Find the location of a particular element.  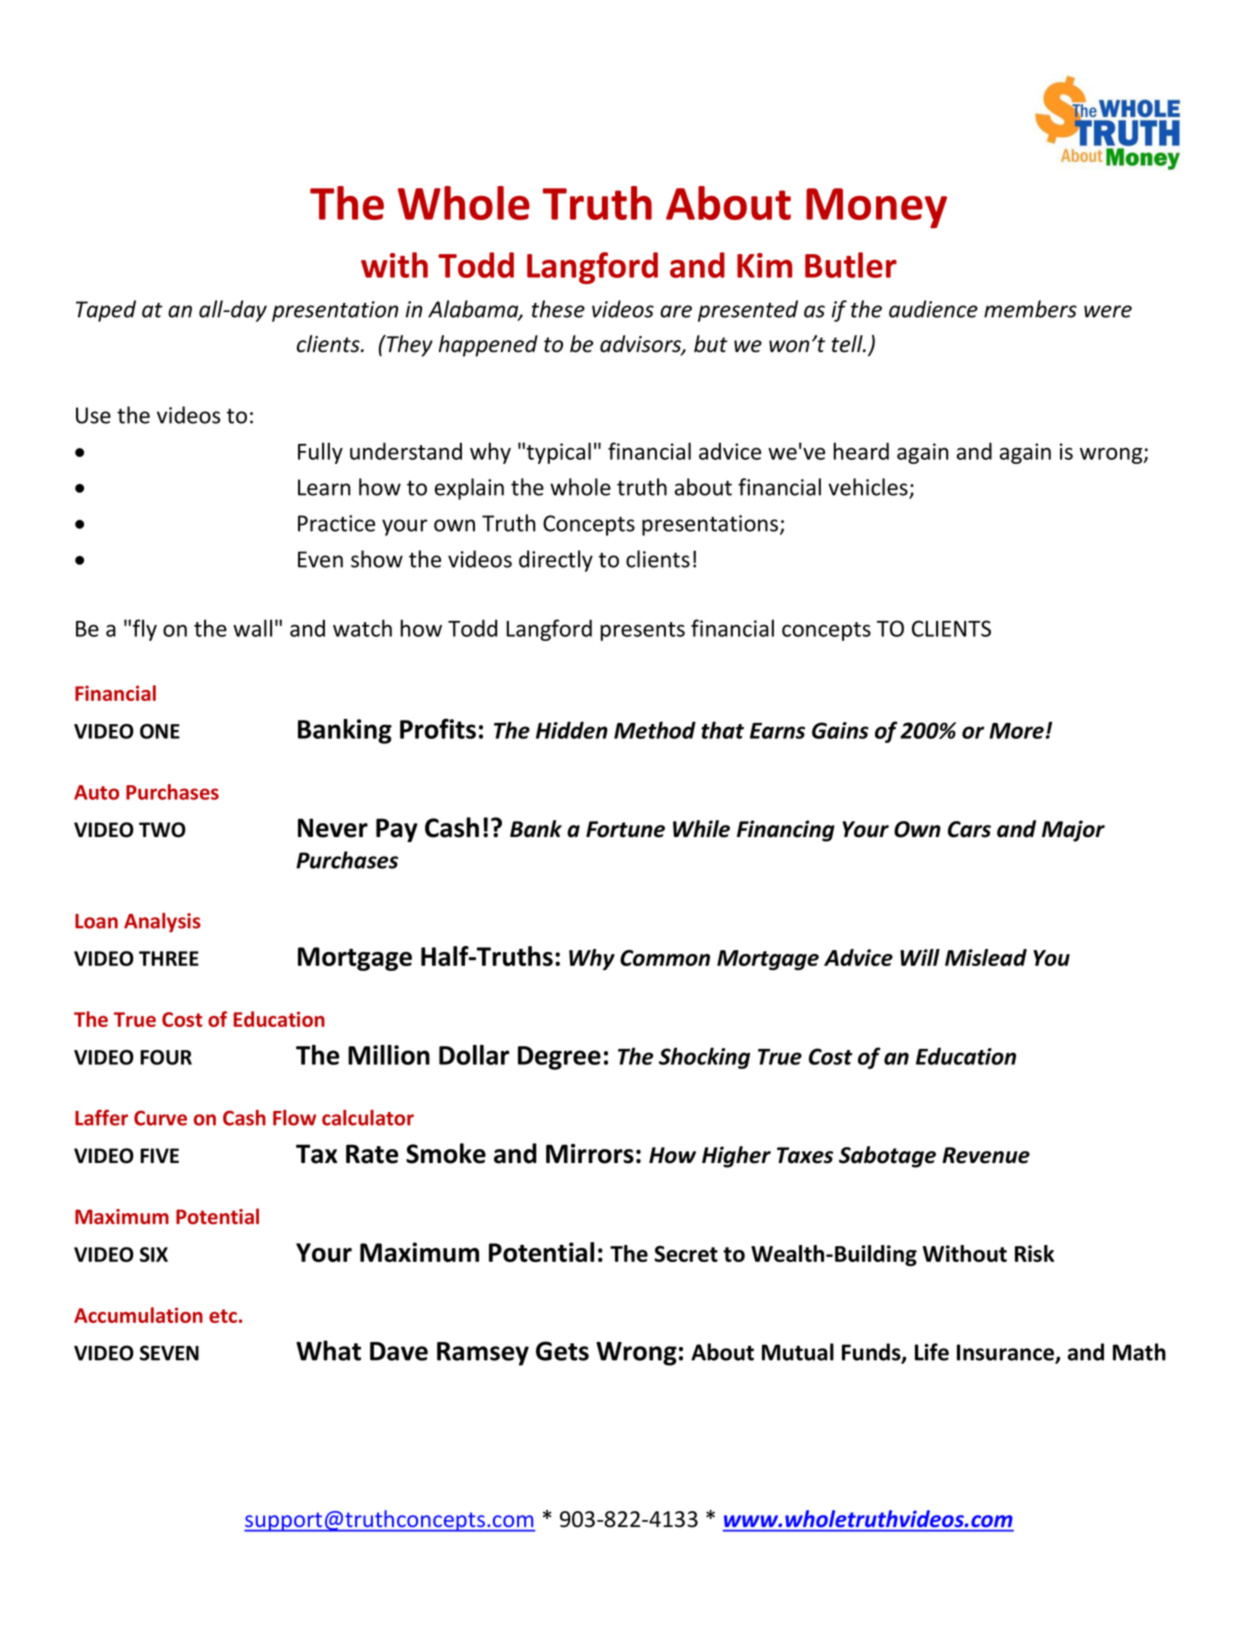

Gets is located at coordinates (562, 1351).
